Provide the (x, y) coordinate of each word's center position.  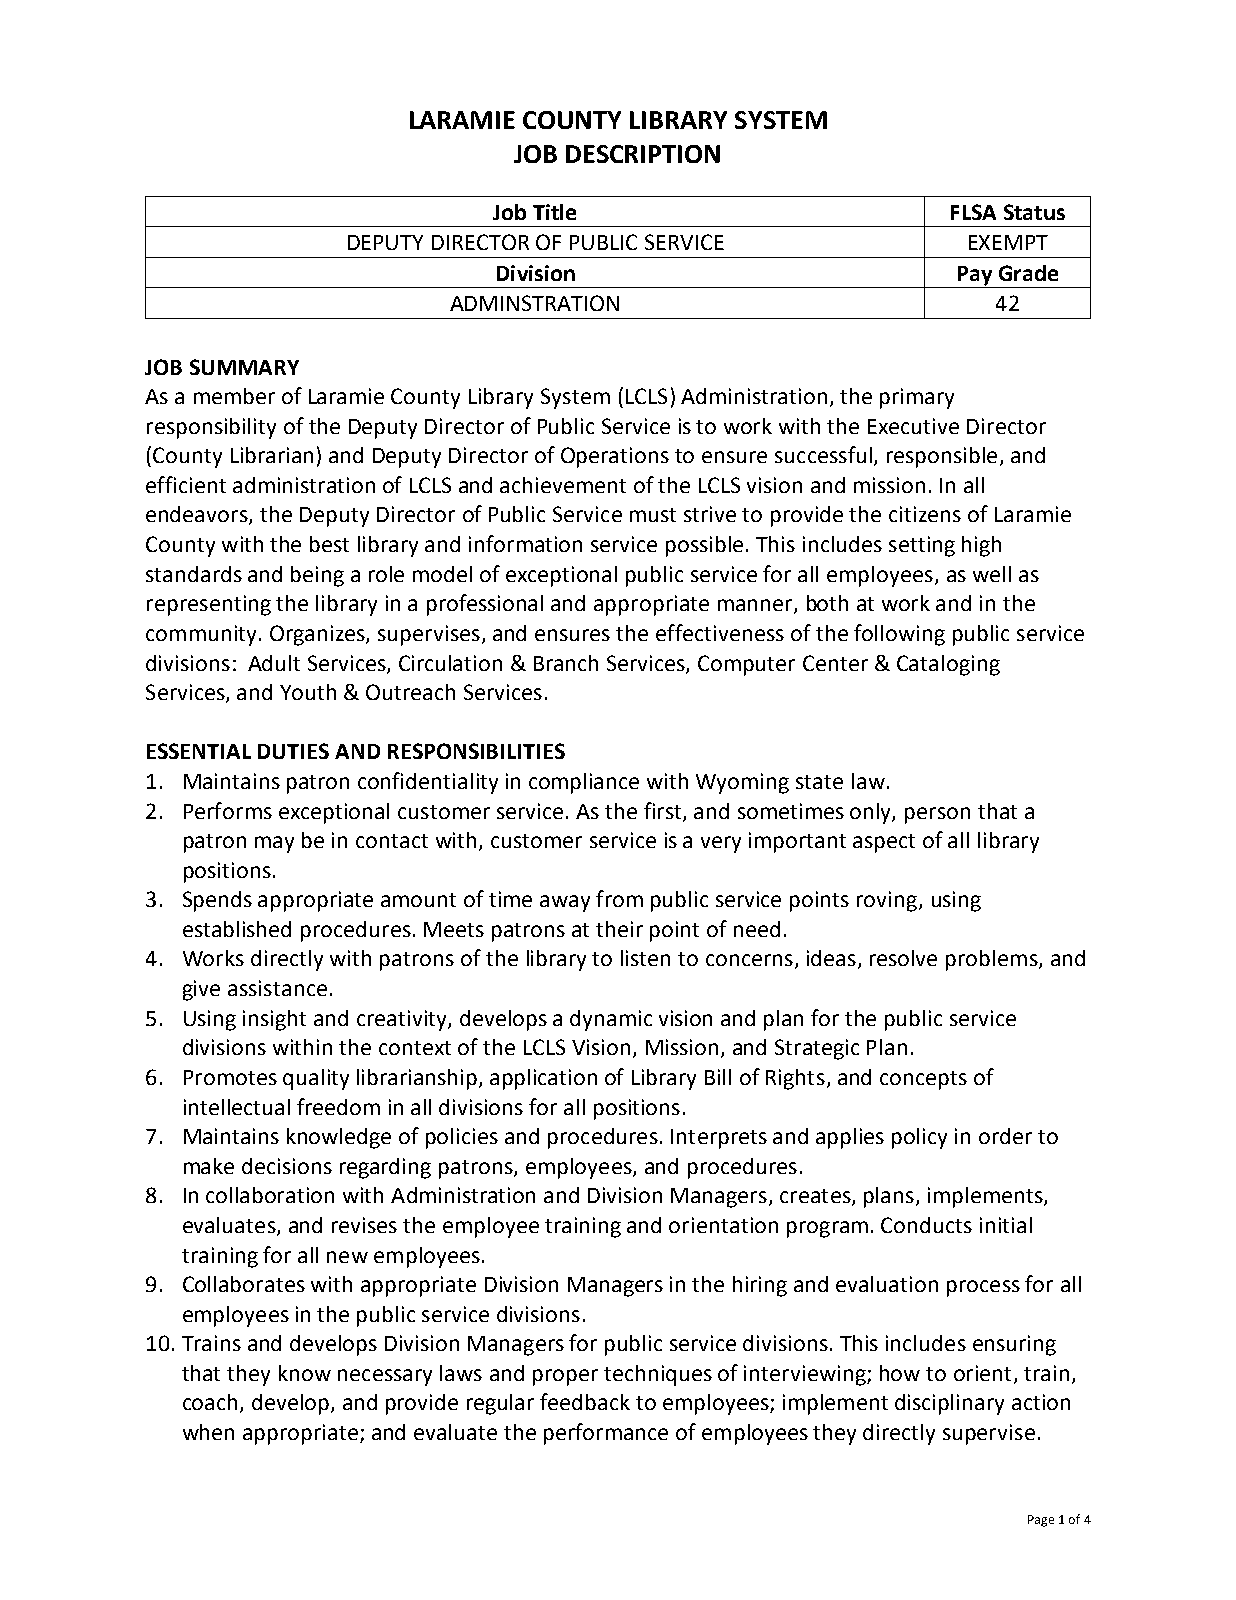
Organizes (318, 635)
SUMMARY (244, 367)
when (208, 1432)
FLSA (973, 212)
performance (606, 1434)
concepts (923, 1080)
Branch (566, 663)
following (899, 635)
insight (274, 1020)
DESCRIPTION (643, 154)
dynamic (611, 1020)
